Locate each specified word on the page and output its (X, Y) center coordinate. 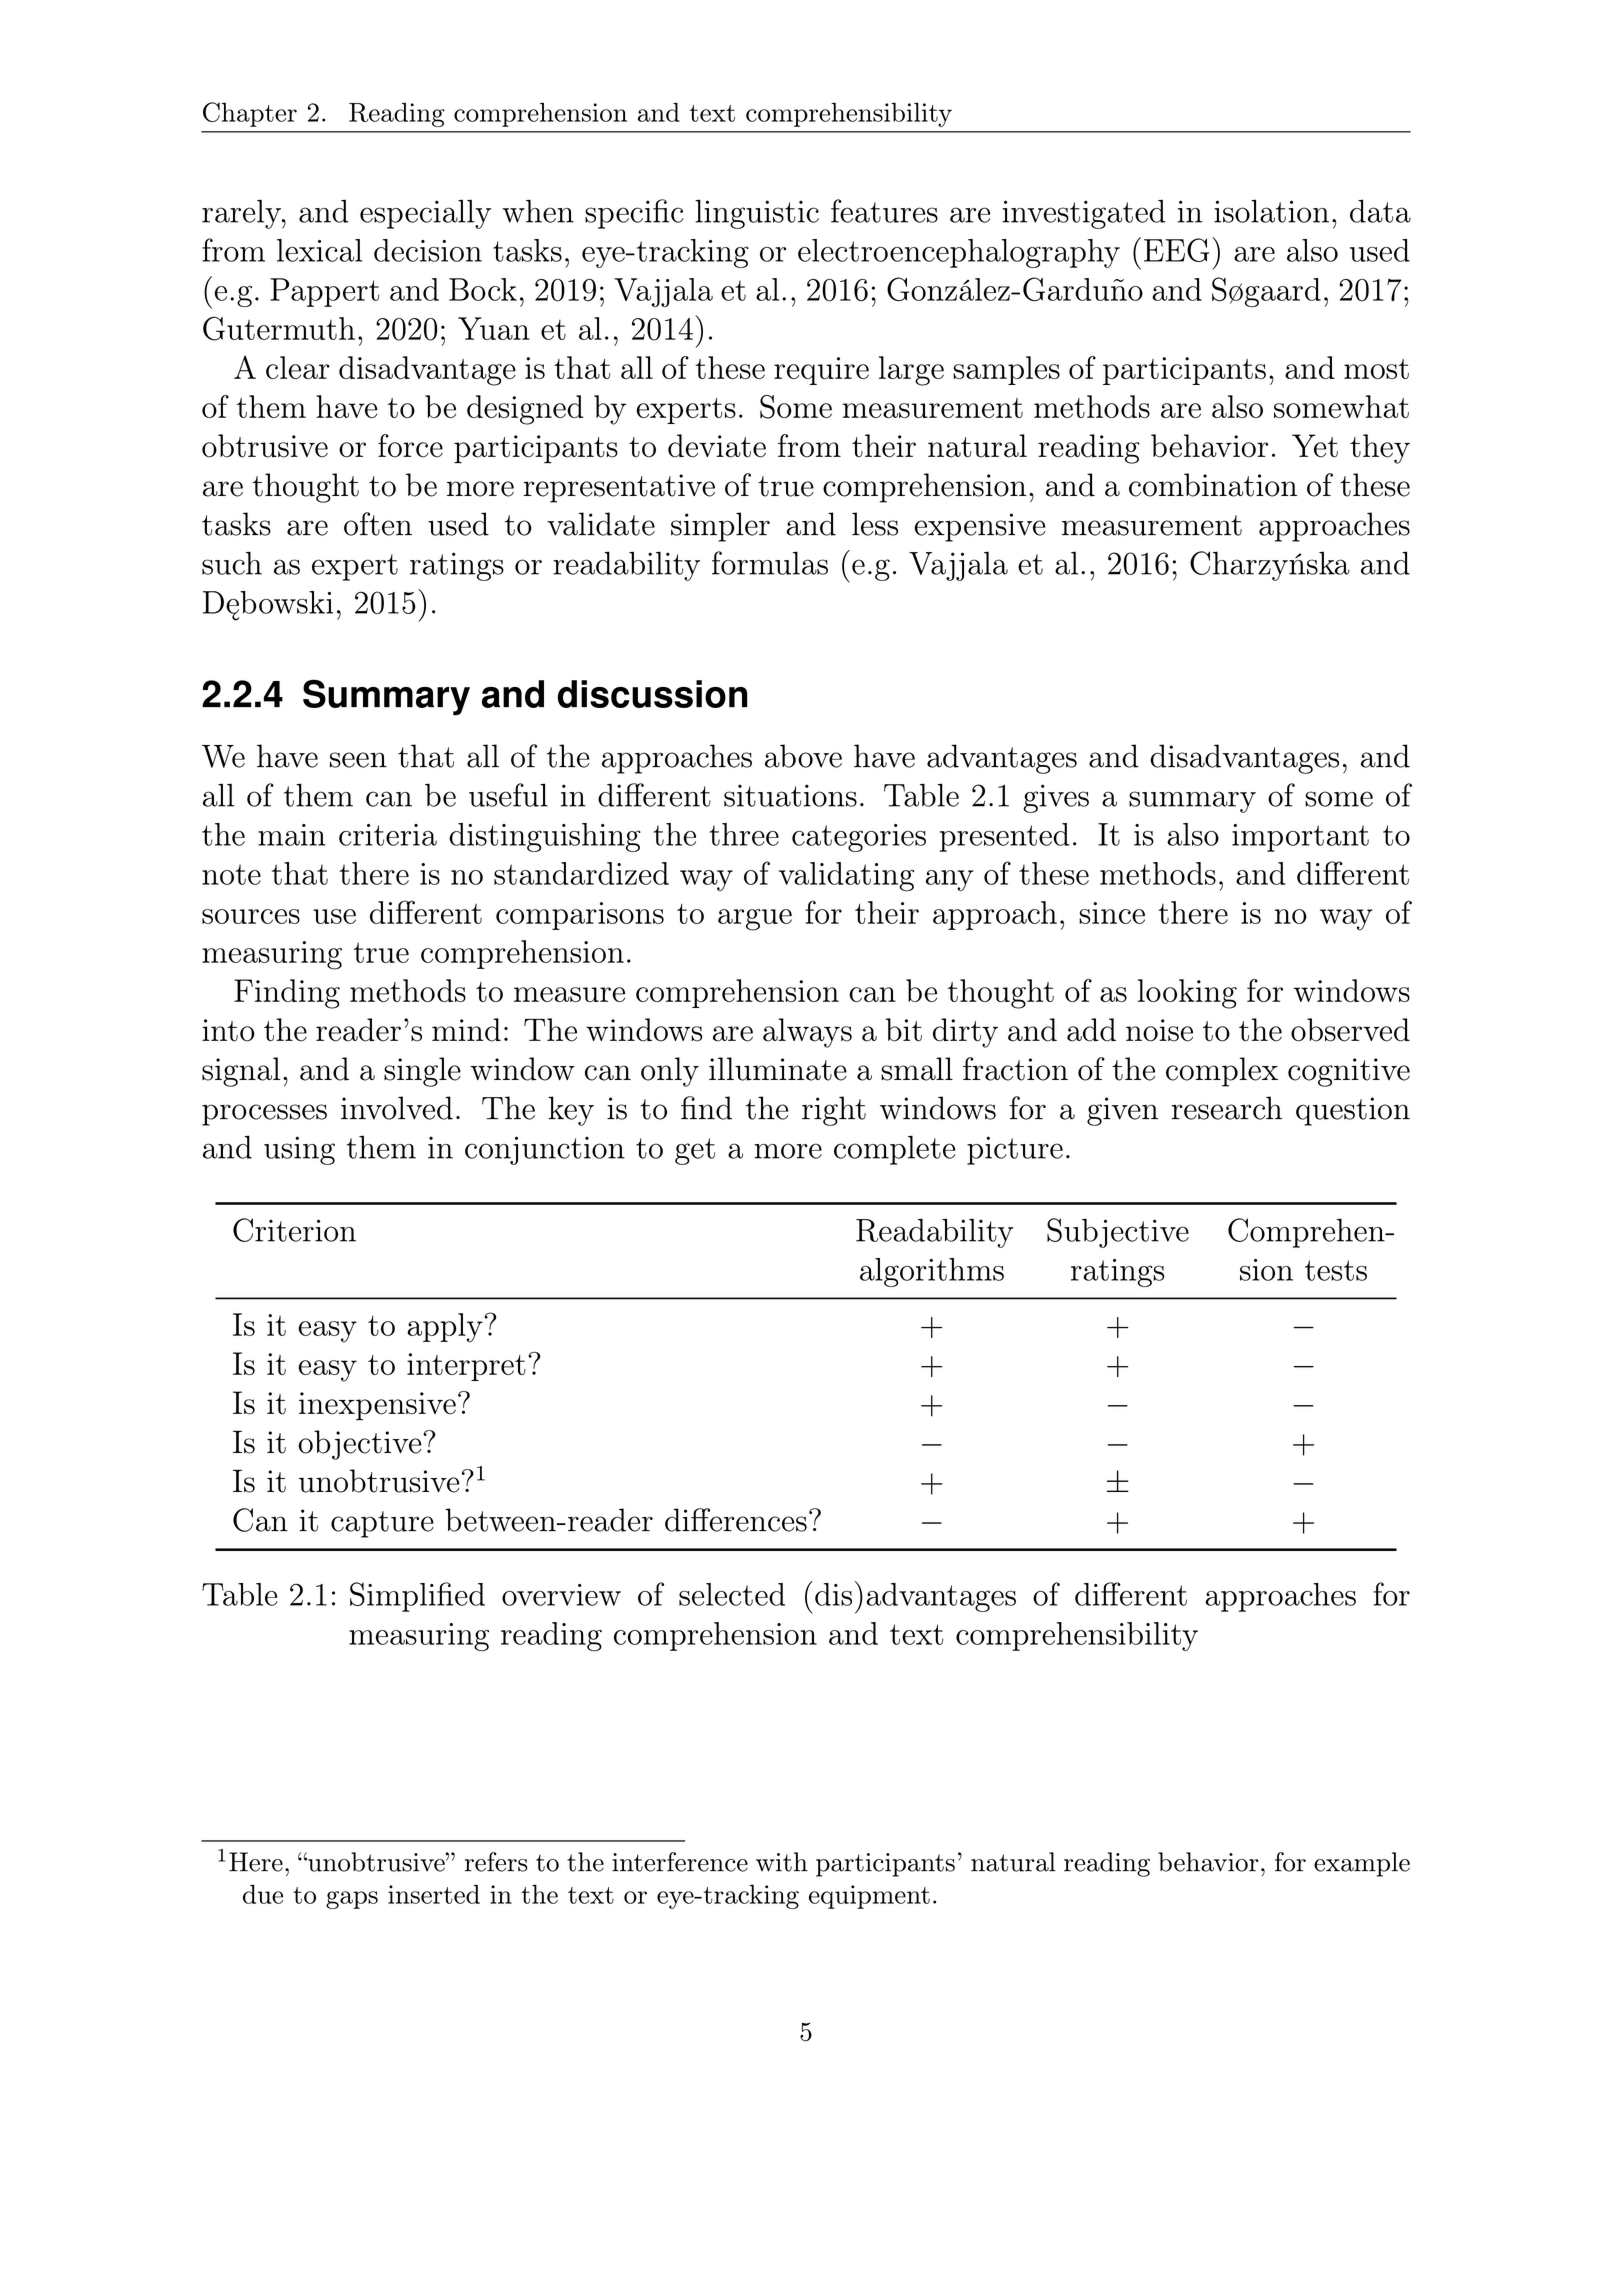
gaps (352, 1900)
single (422, 1072)
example (1362, 1864)
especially (425, 214)
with (782, 1862)
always (807, 1033)
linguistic (757, 214)
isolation (1271, 211)
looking (1187, 994)
